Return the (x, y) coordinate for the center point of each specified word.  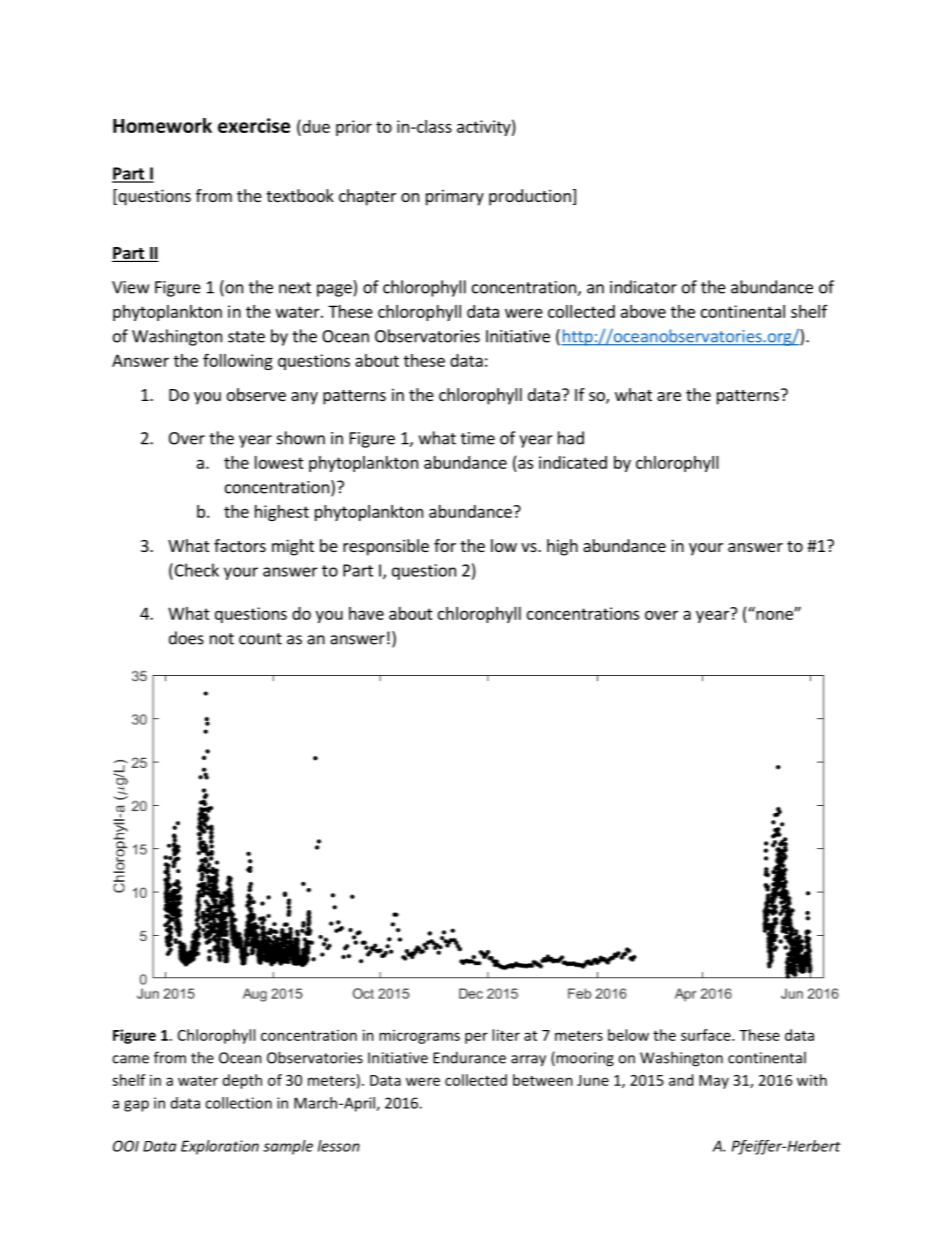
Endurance (469, 1057)
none (774, 614)
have (366, 613)
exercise (254, 125)
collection (238, 1103)
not (222, 639)
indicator (643, 287)
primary (455, 197)
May (714, 1082)
